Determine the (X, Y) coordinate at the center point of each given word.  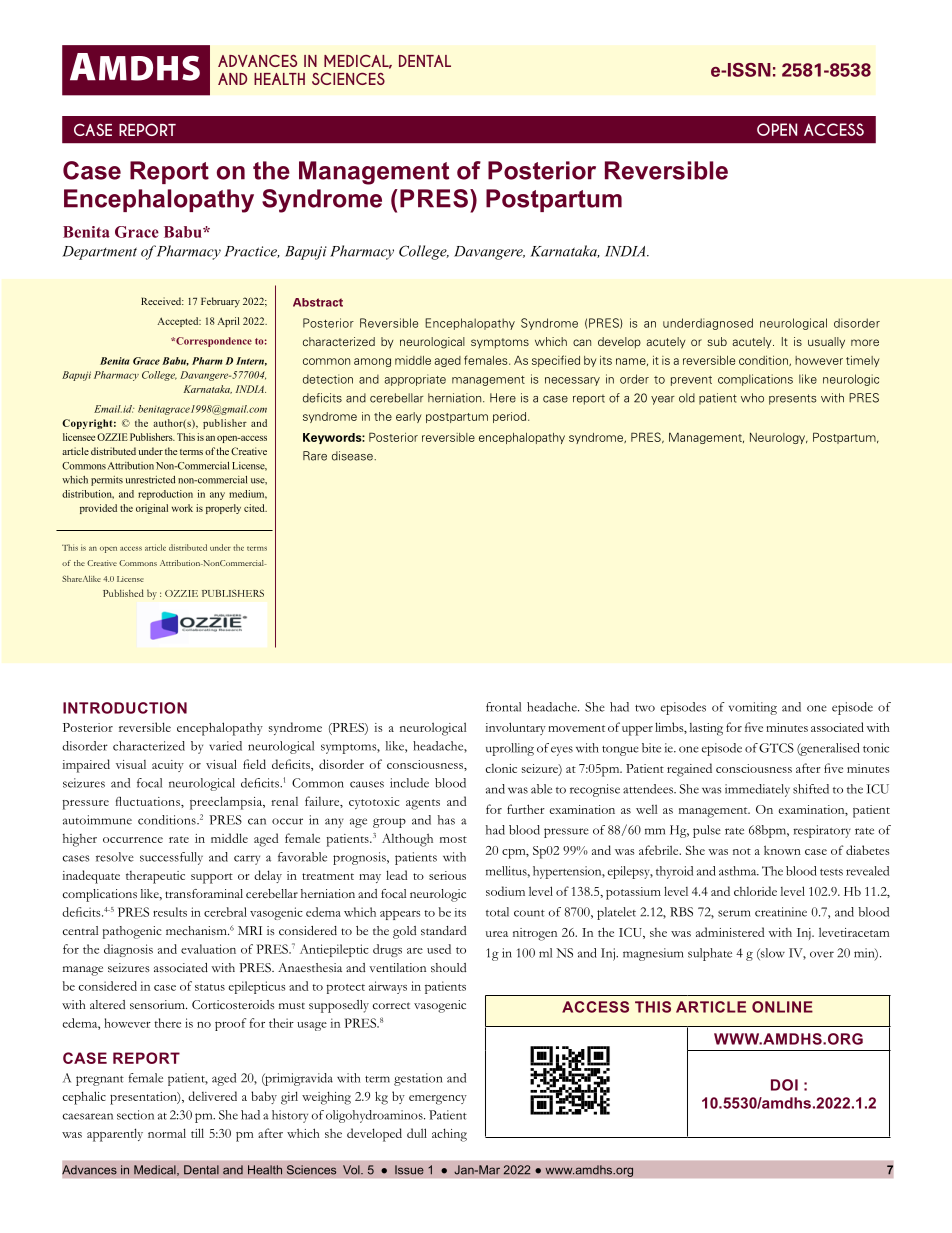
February (220, 302)
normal (167, 1133)
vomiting (753, 708)
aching (449, 1135)
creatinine (781, 912)
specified (556, 361)
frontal (503, 707)
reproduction (165, 495)
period (511, 417)
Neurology (779, 438)
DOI (784, 1085)
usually (826, 343)
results (170, 912)
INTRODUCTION (125, 708)
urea (497, 934)
